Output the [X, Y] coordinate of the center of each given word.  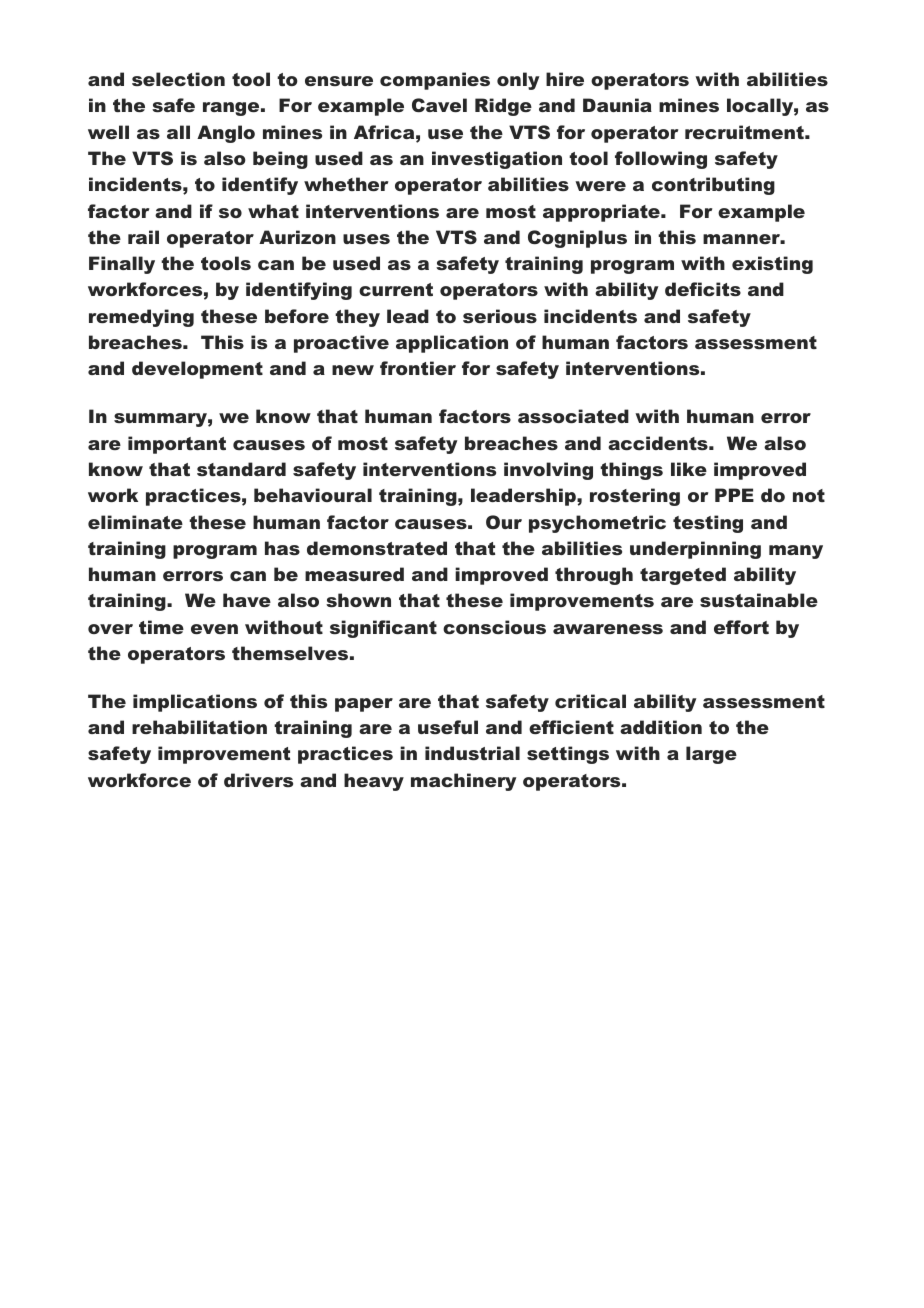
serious [500, 316]
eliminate [135, 522]
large [711, 755]
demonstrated [377, 548]
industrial [472, 753]
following [661, 160]
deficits [703, 289]
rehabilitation [199, 727]
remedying [141, 318]
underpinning [695, 550]
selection [178, 79]
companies [435, 81]
